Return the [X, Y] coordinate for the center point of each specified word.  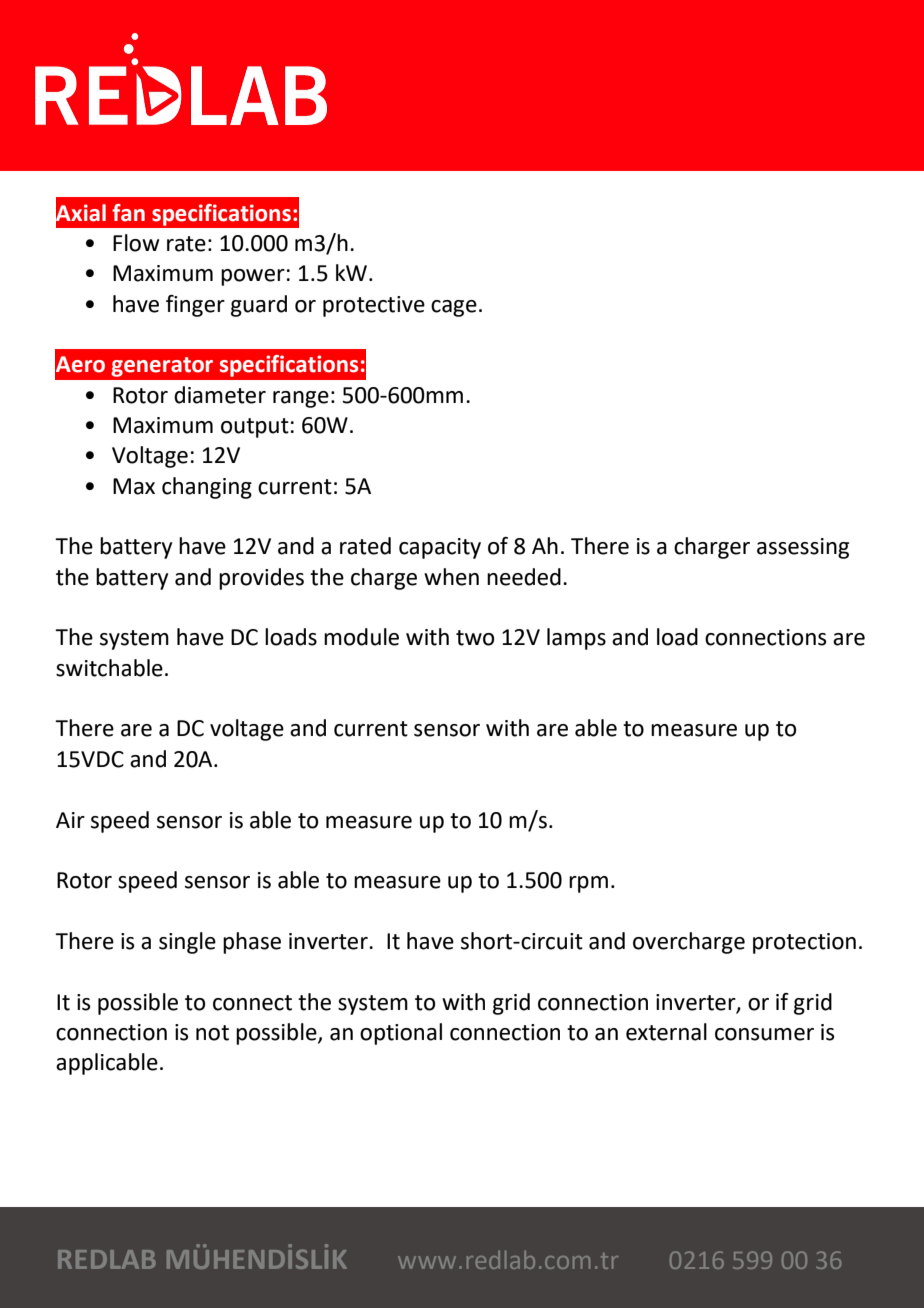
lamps [576, 639]
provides [261, 579]
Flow [136, 243]
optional [401, 1034]
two [475, 638]
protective [374, 306]
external [666, 1032]
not [212, 1033]
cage [454, 308]
